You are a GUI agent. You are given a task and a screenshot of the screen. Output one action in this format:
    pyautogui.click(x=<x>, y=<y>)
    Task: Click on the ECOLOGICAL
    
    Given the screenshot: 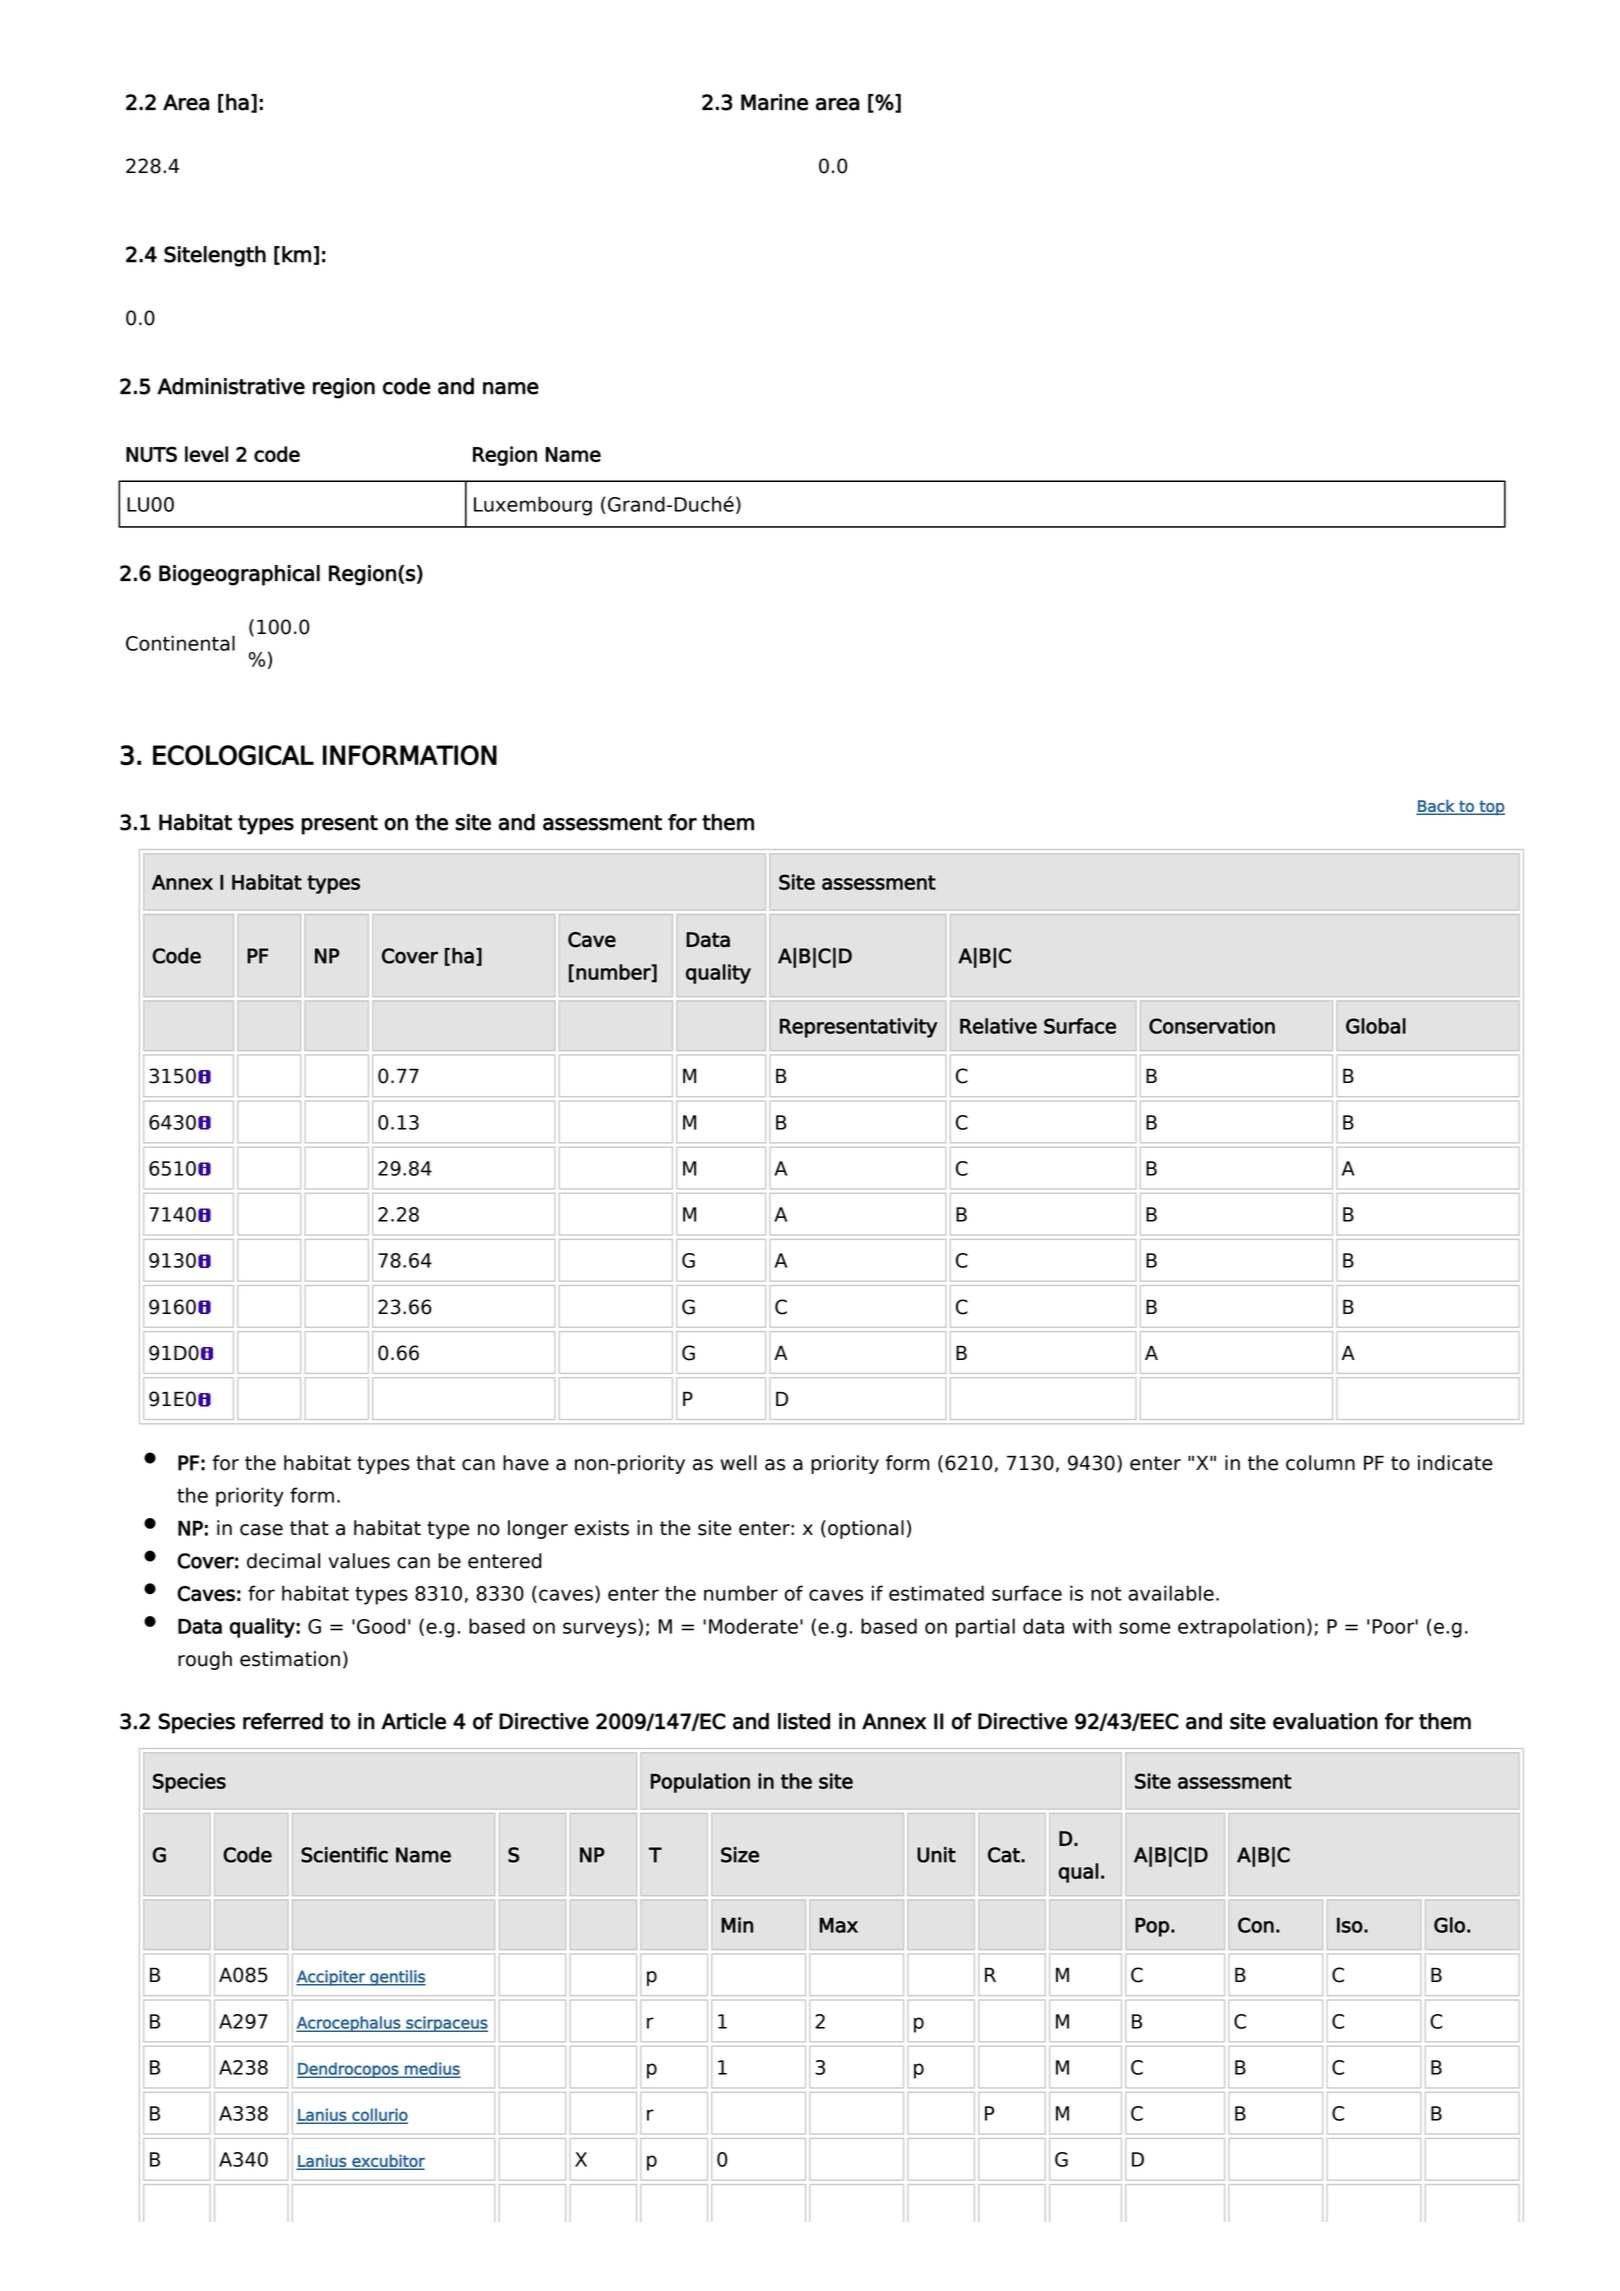 What is the action you would take?
    pyautogui.click(x=233, y=755)
